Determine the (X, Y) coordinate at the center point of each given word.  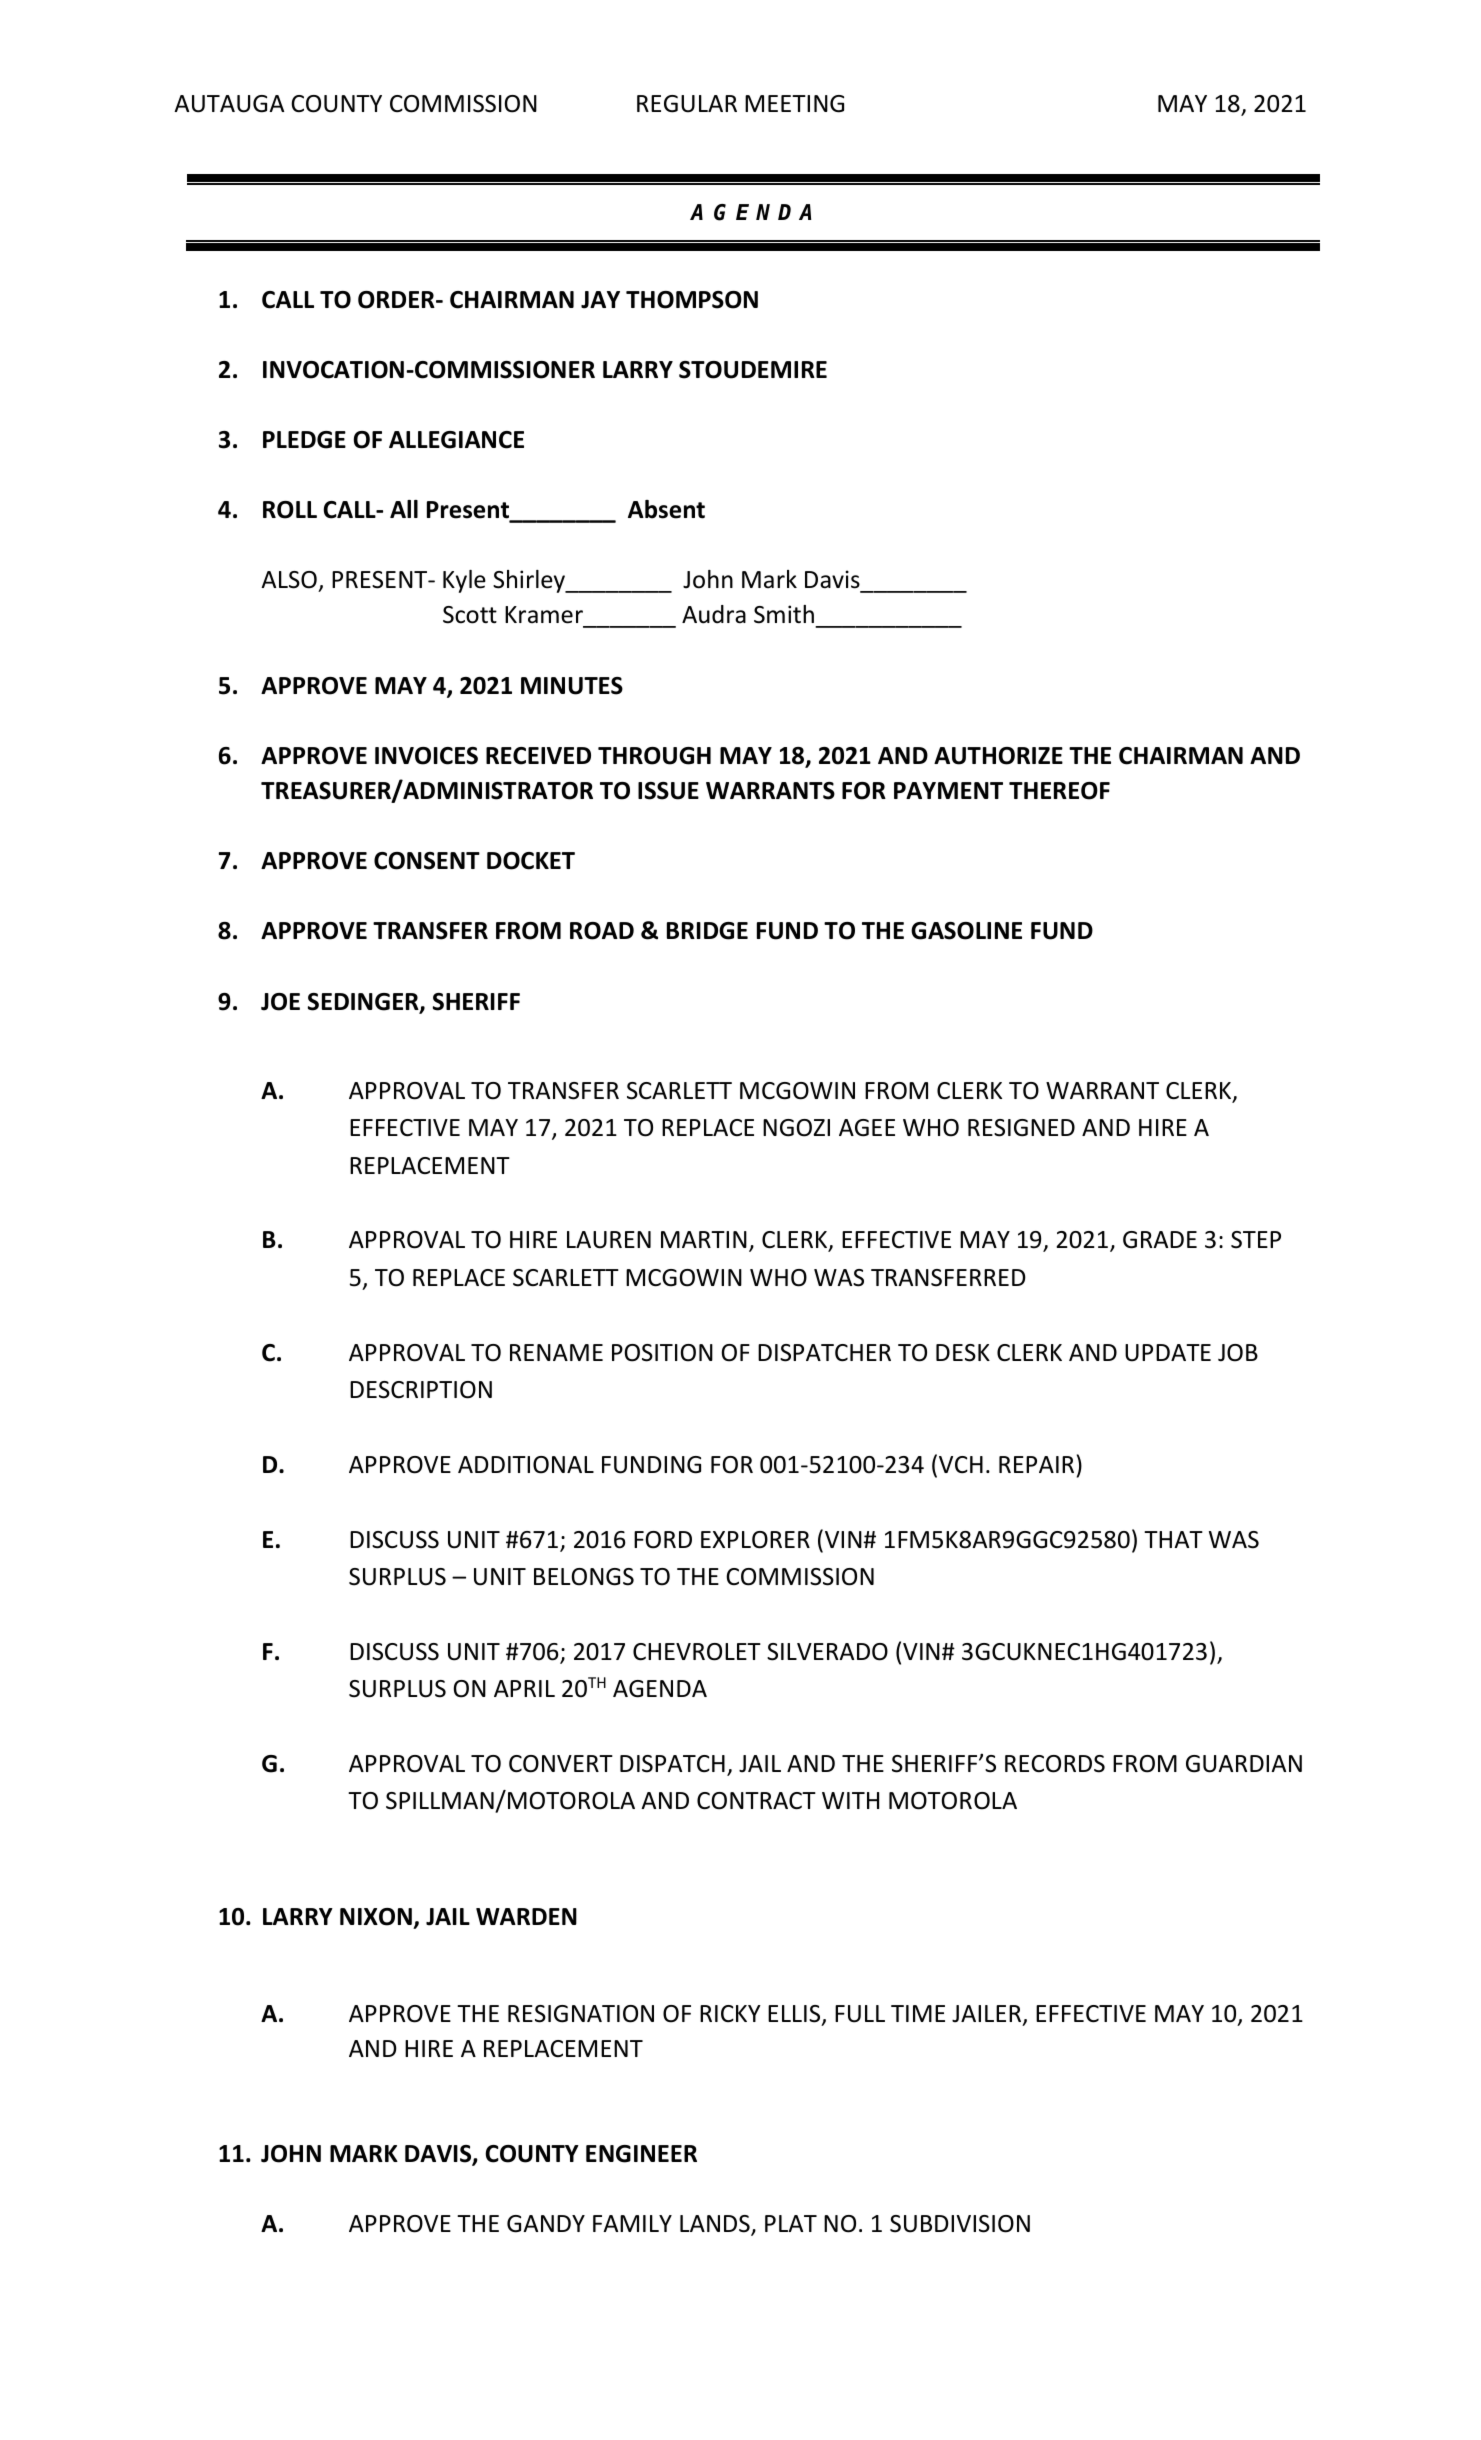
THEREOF (1059, 791)
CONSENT (427, 861)
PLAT (791, 2223)
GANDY (546, 2224)
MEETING (794, 104)
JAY (600, 300)
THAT (1173, 1539)
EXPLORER (755, 1540)
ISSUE (668, 791)
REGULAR (687, 104)
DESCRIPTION (421, 1390)
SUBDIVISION (960, 2224)
